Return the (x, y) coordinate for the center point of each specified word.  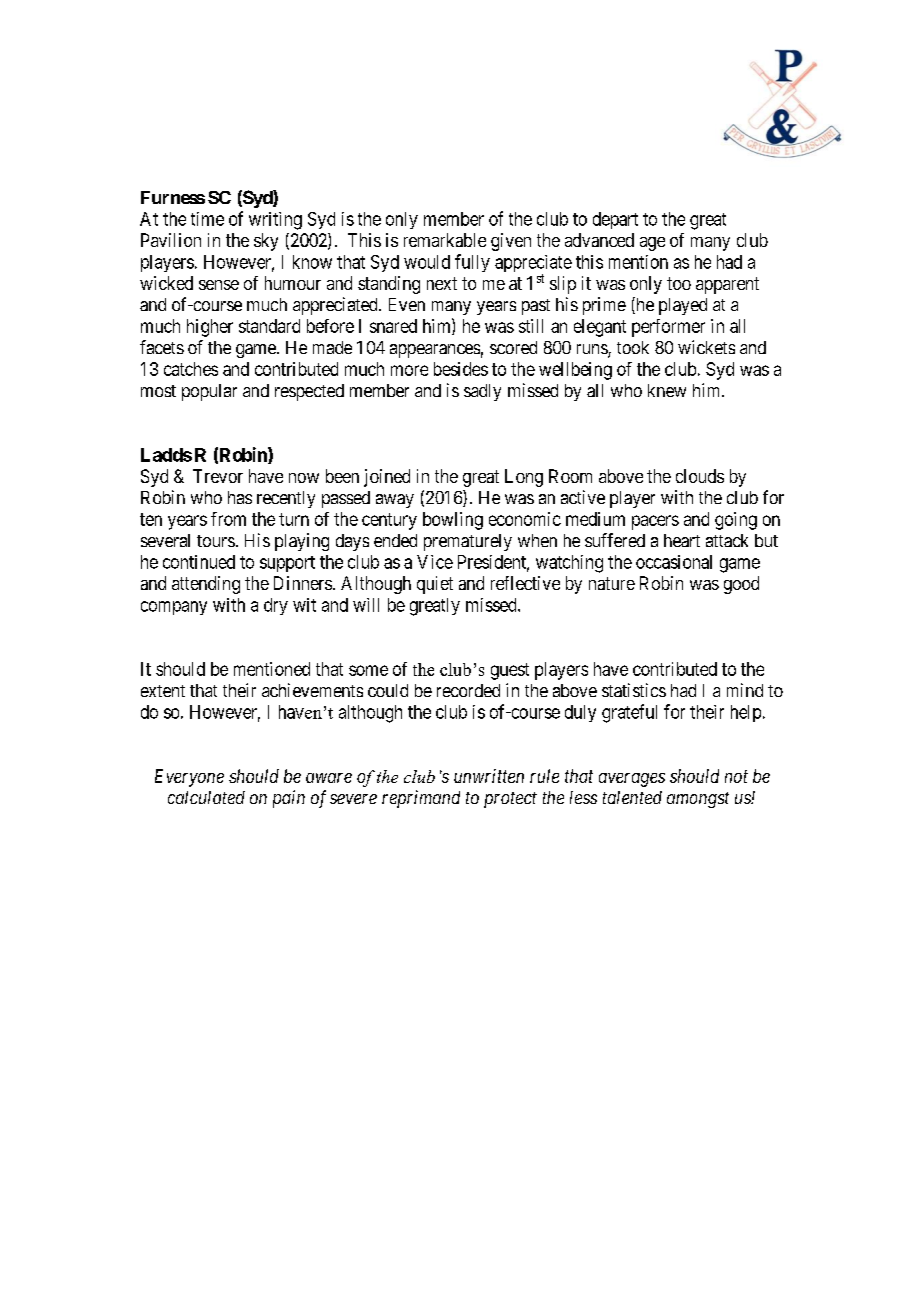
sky (266, 242)
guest (510, 671)
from (228, 519)
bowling (453, 521)
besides (461, 369)
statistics (634, 690)
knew (667, 390)
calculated (206, 797)
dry (276, 606)
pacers (655, 522)
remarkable (445, 240)
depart (615, 220)
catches (191, 369)
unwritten (489, 776)
